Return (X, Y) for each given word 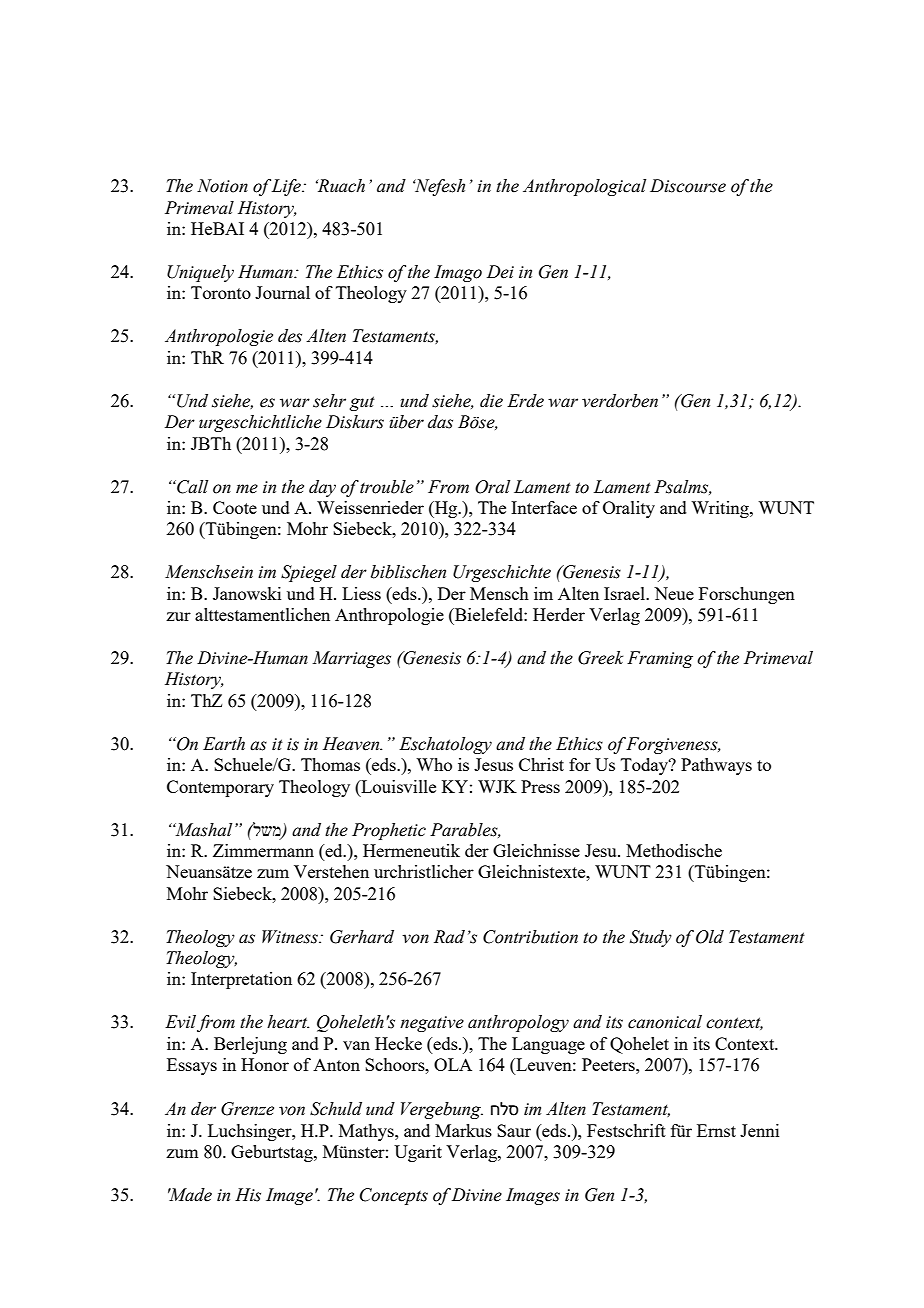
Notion (222, 186)
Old (710, 937)
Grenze (247, 1109)
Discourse (688, 186)
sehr (329, 401)
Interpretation (241, 980)
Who (434, 764)
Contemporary (220, 788)
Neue (674, 593)
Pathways (716, 766)
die (491, 401)
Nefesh (439, 187)
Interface (544, 507)
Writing (721, 509)
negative (432, 1024)
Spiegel (309, 573)
